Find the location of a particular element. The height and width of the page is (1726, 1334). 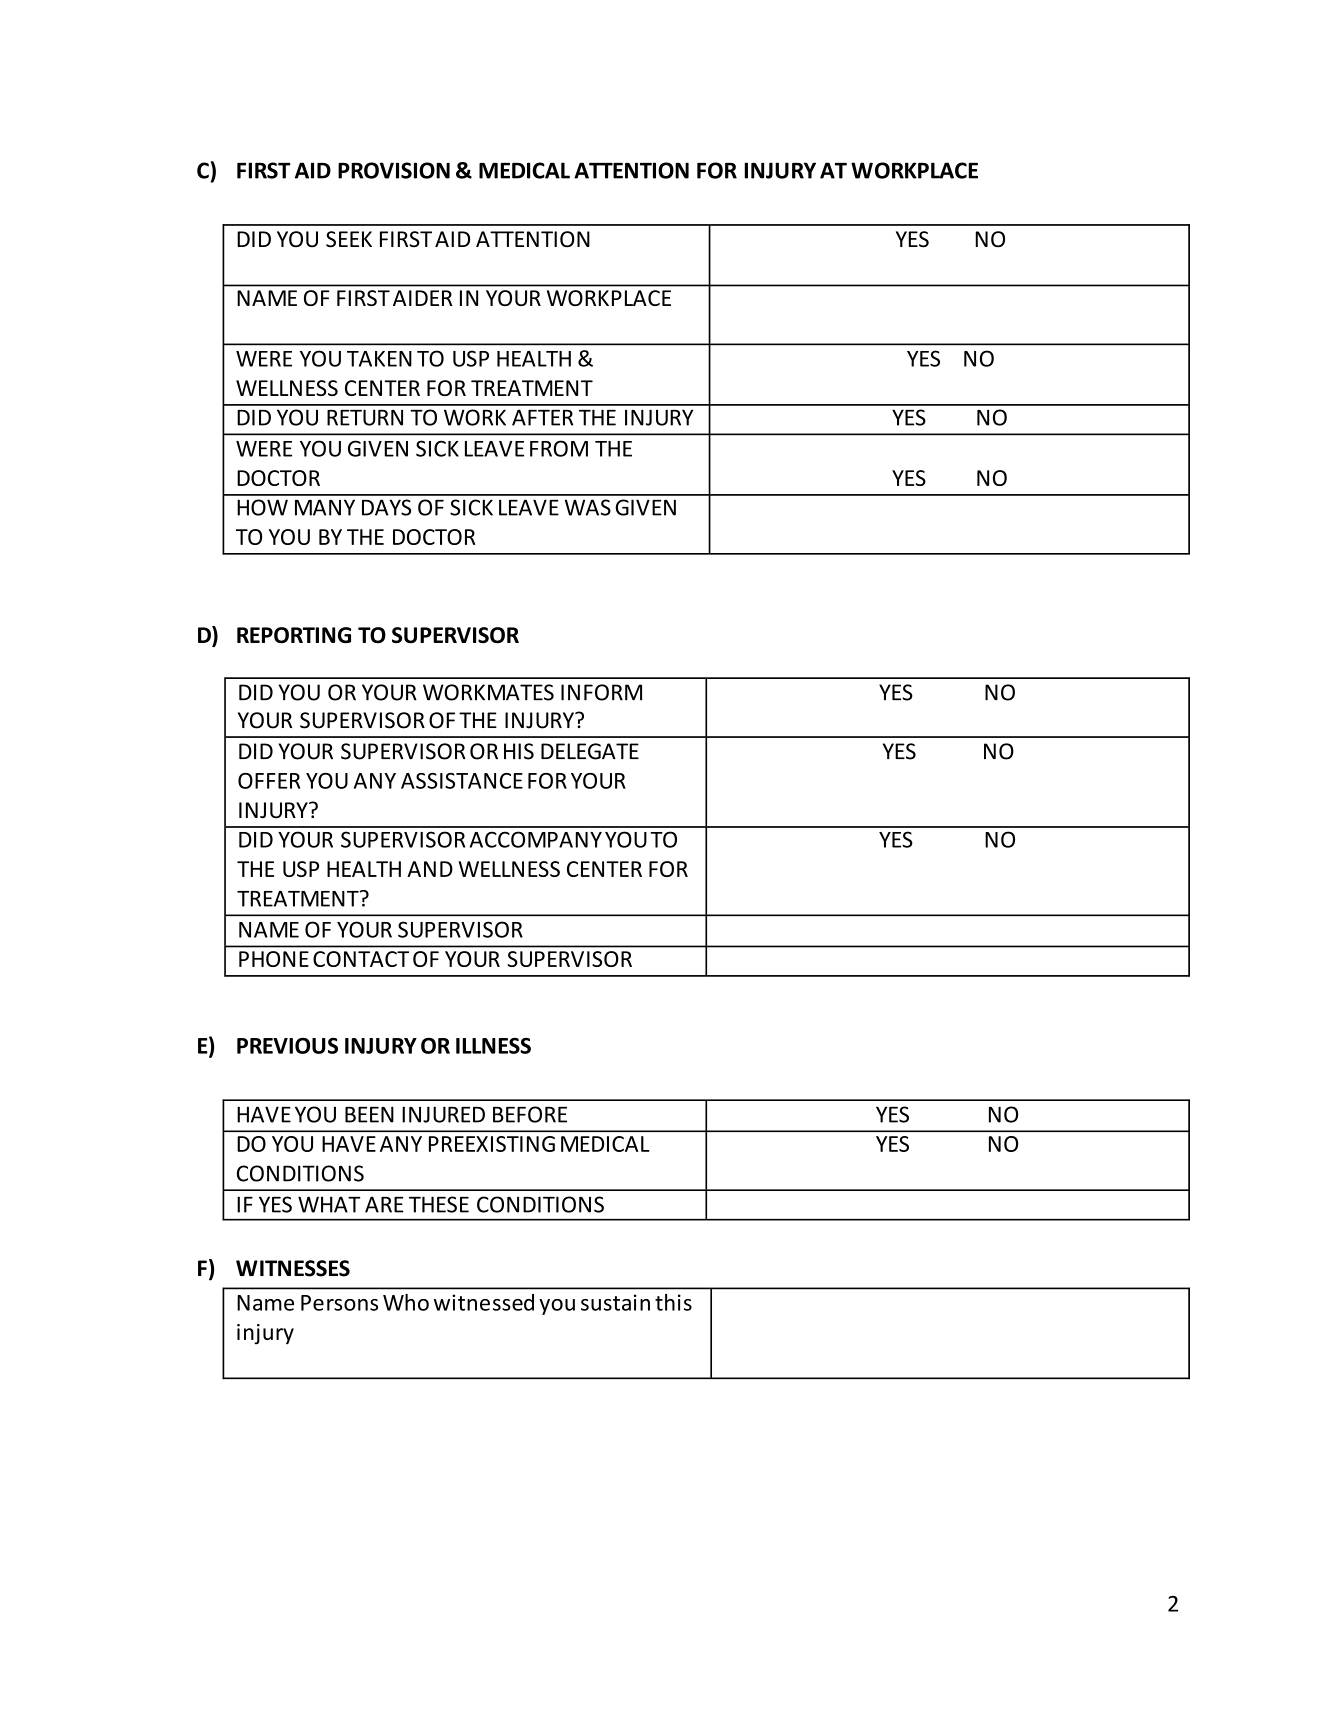

AFTER is located at coordinates (542, 417).
